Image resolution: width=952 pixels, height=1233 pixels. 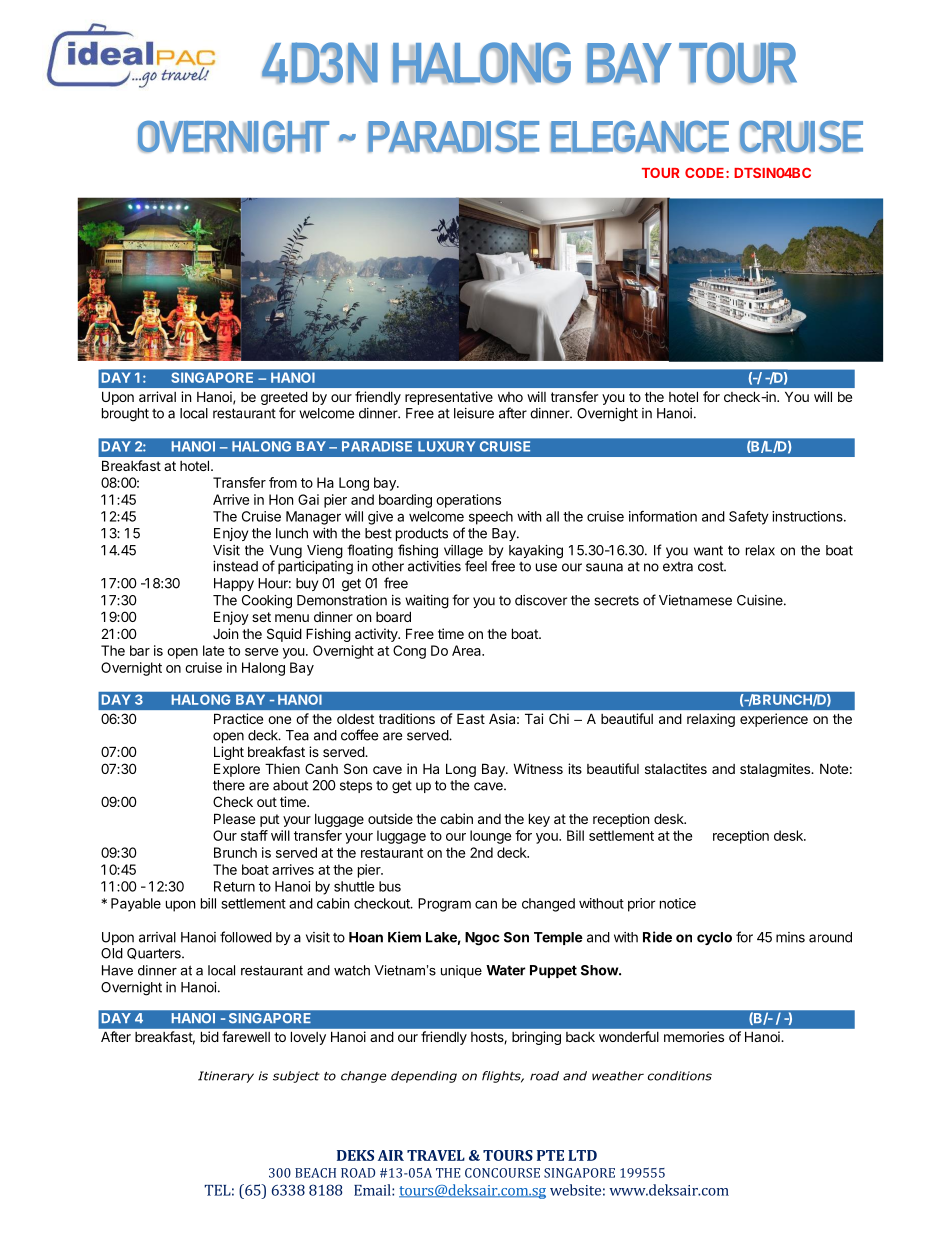 I want to click on Area, so click(x=467, y=650).
